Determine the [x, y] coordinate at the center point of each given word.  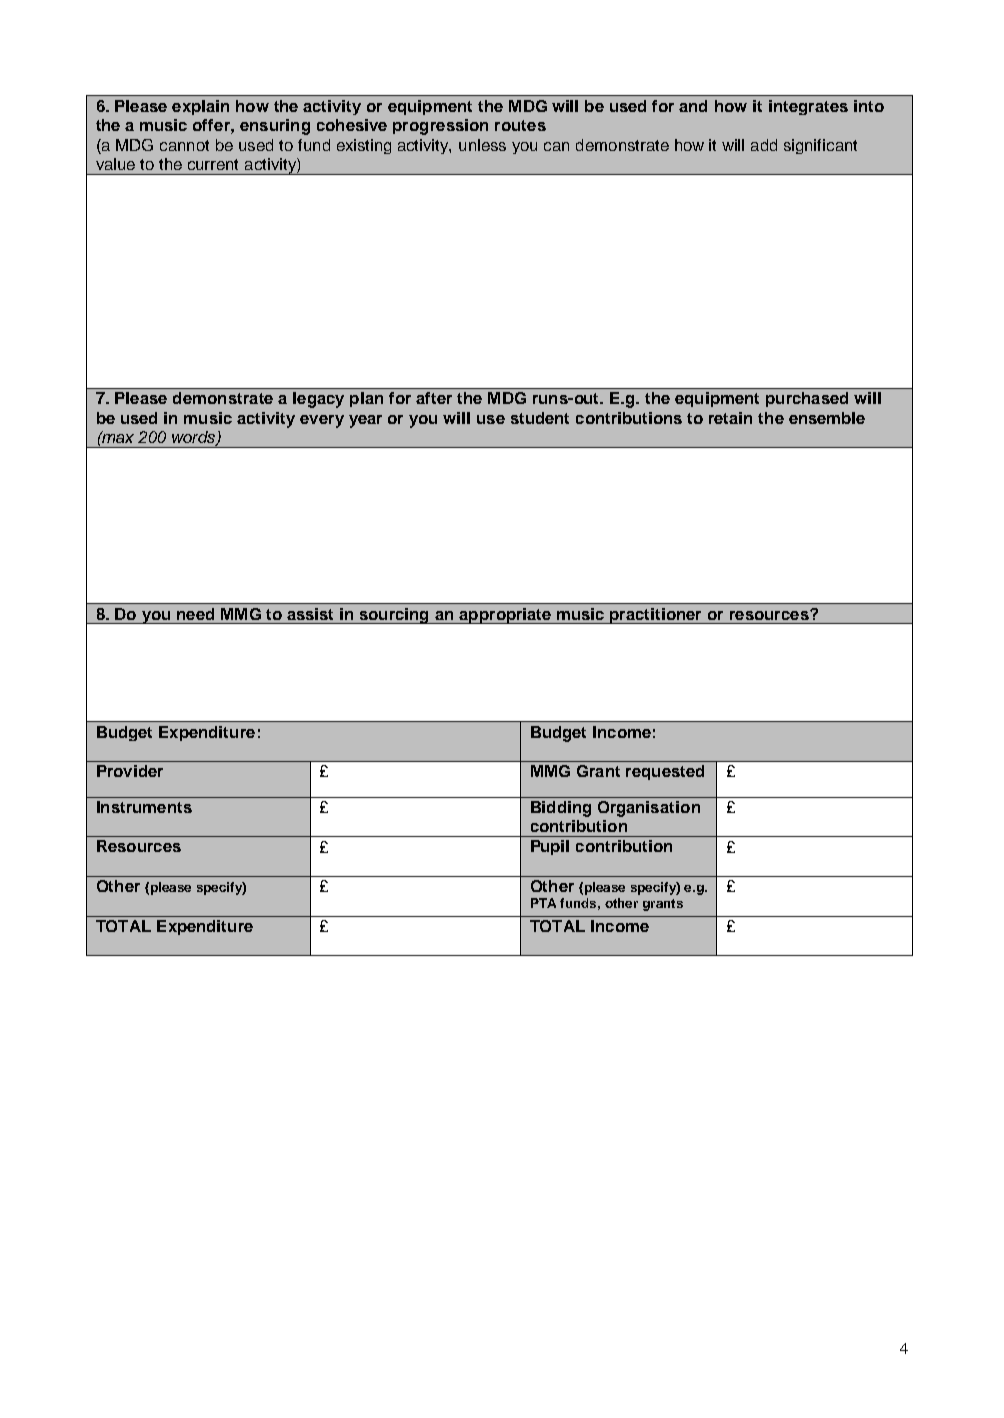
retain [730, 418]
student [540, 418]
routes [520, 125]
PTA [543, 903]
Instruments [144, 807]
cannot [184, 145]
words [195, 438]
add [764, 145]
